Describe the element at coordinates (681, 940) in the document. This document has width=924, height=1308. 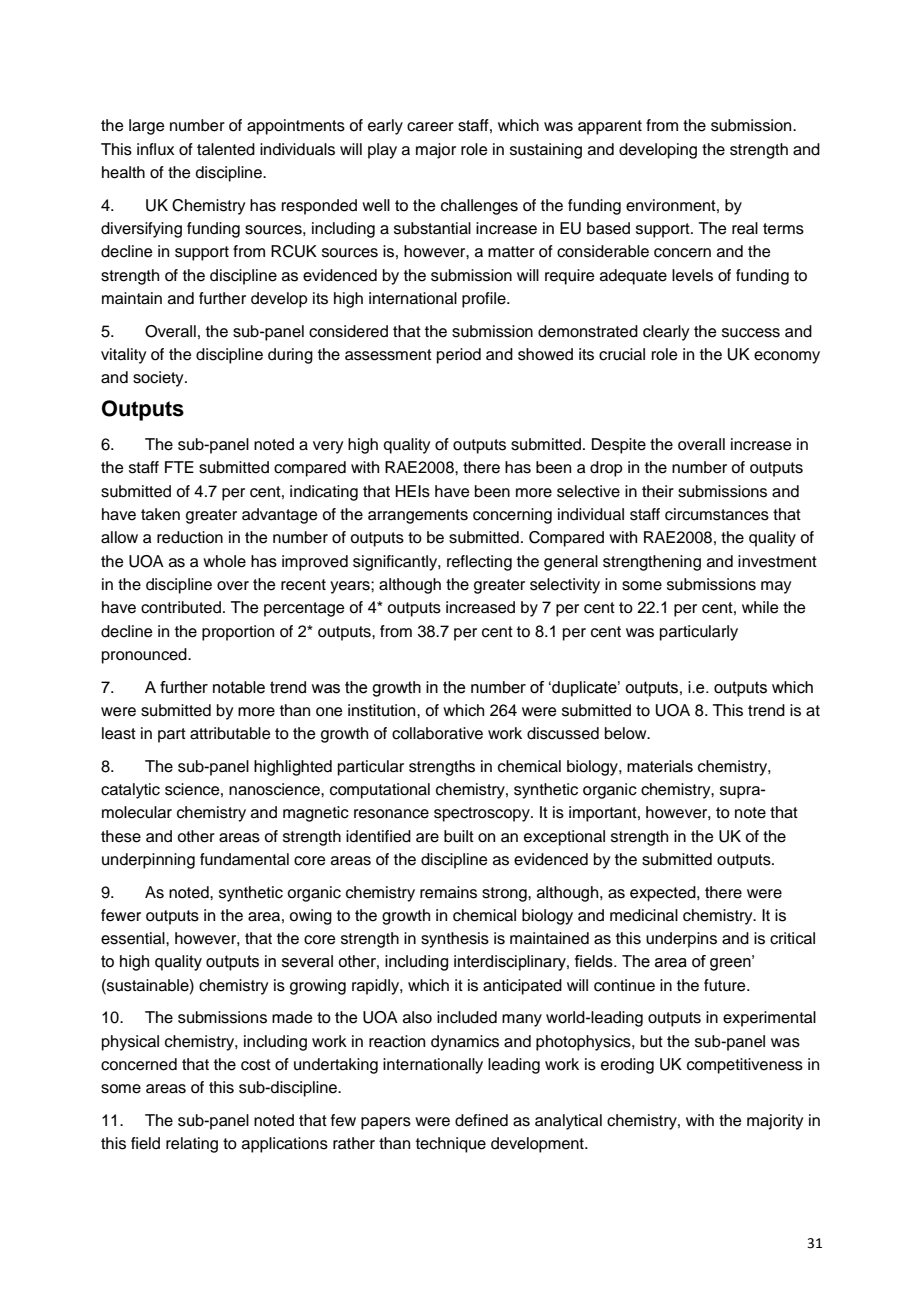
I see `underpins` at that location.
